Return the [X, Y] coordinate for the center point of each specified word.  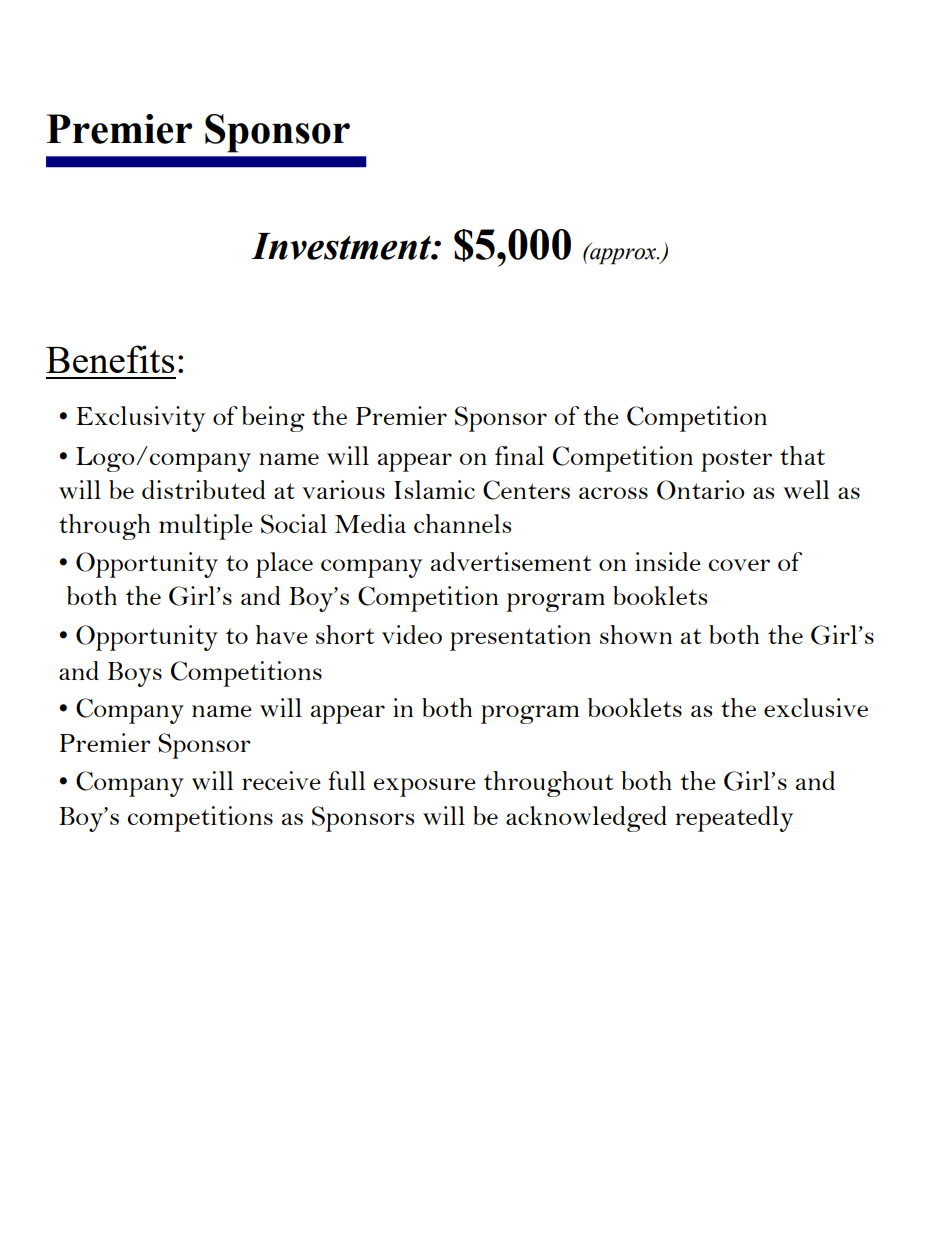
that [802, 455]
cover [739, 565]
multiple [206, 527]
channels [462, 523]
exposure [425, 787]
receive [281, 780]
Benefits [110, 359]
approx [623, 255]
